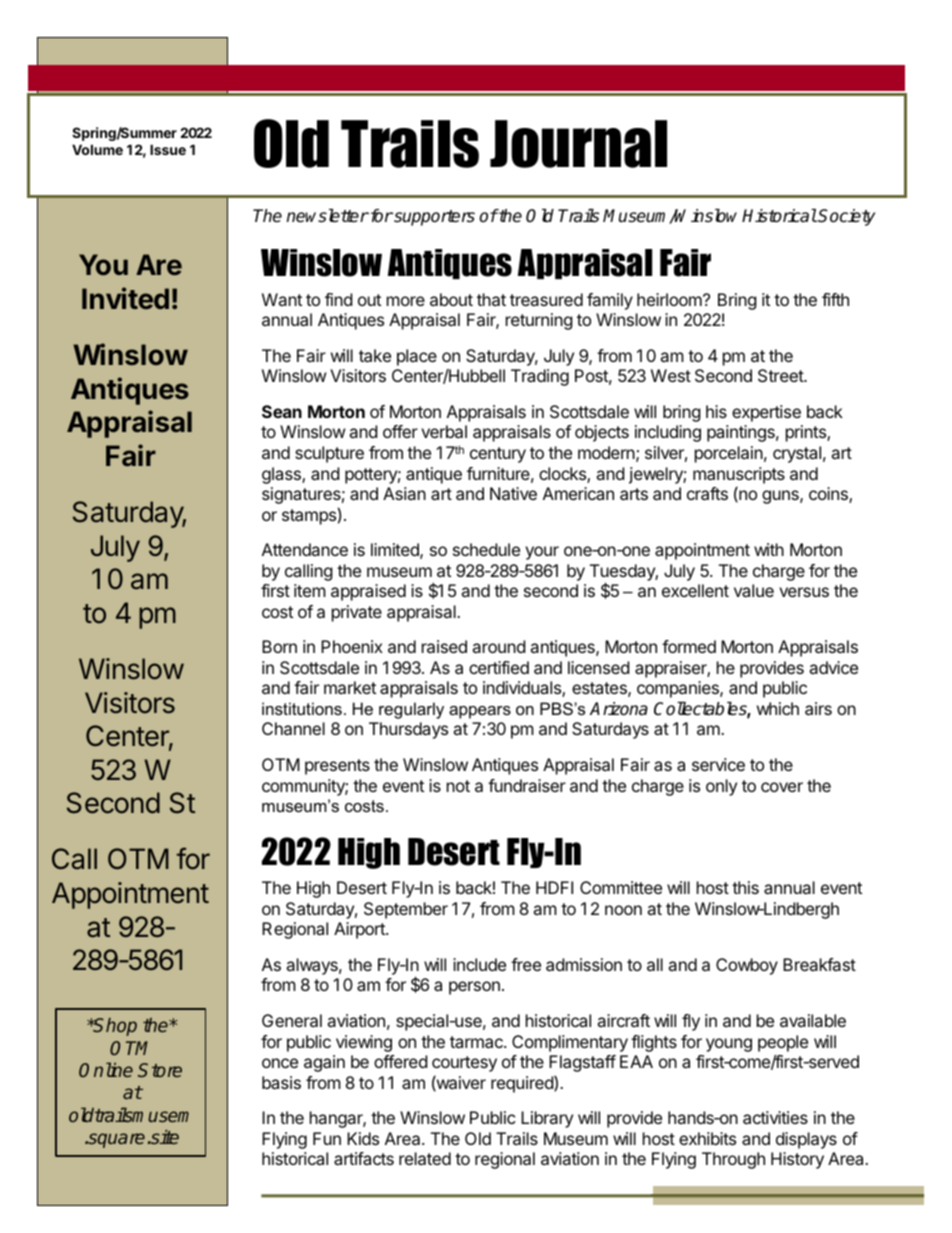 Image resolution: width=952 pixels, height=1233 pixels. I want to click on Store, so click(160, 1070).
